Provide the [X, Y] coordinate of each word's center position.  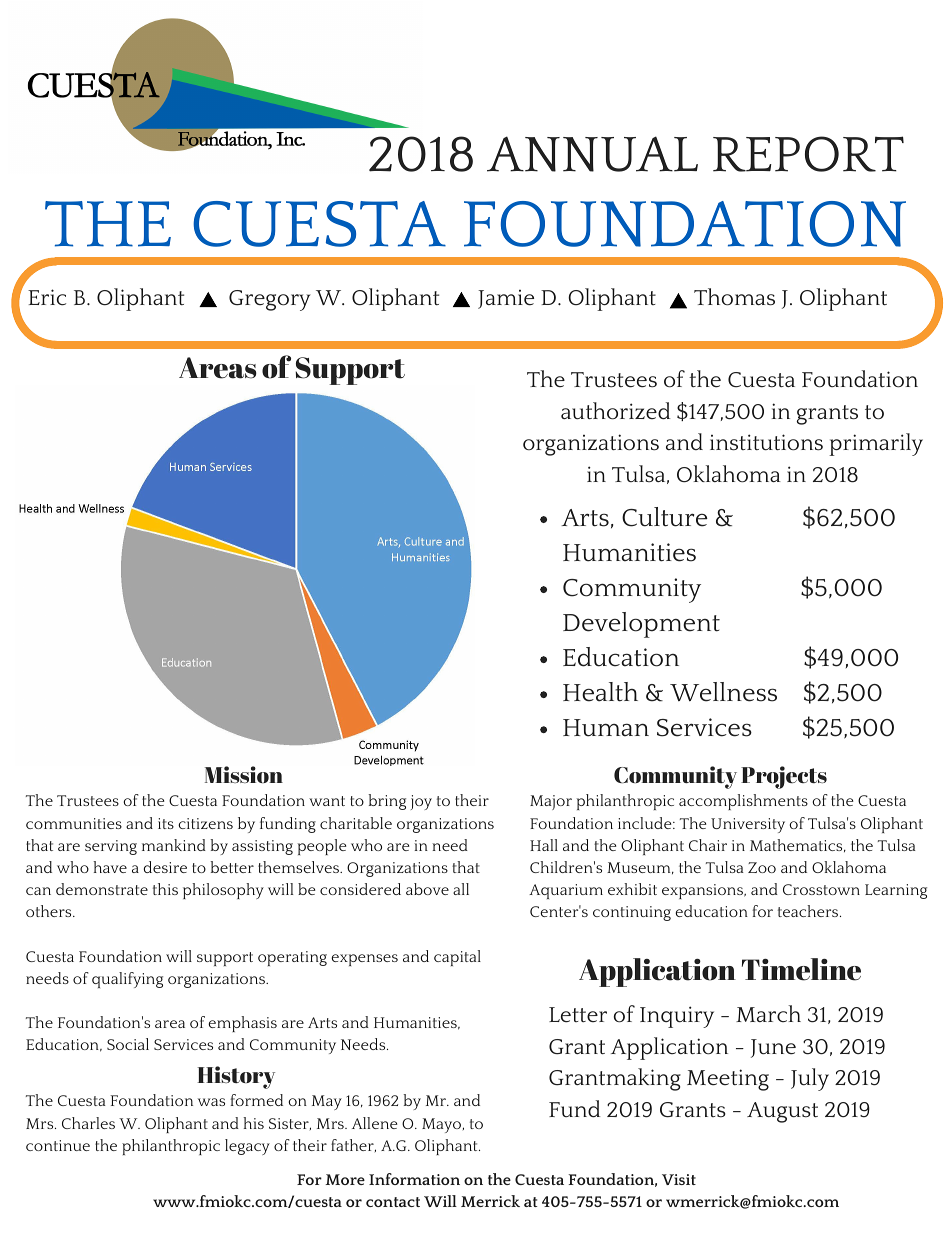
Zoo [762, 867]
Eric [47, 297]
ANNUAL [592, 154]
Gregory [270, 300]
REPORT [808, 154]
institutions [766, 442]
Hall [544, 845]
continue [58, 1145]
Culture [665, 517]
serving [111, 847]
